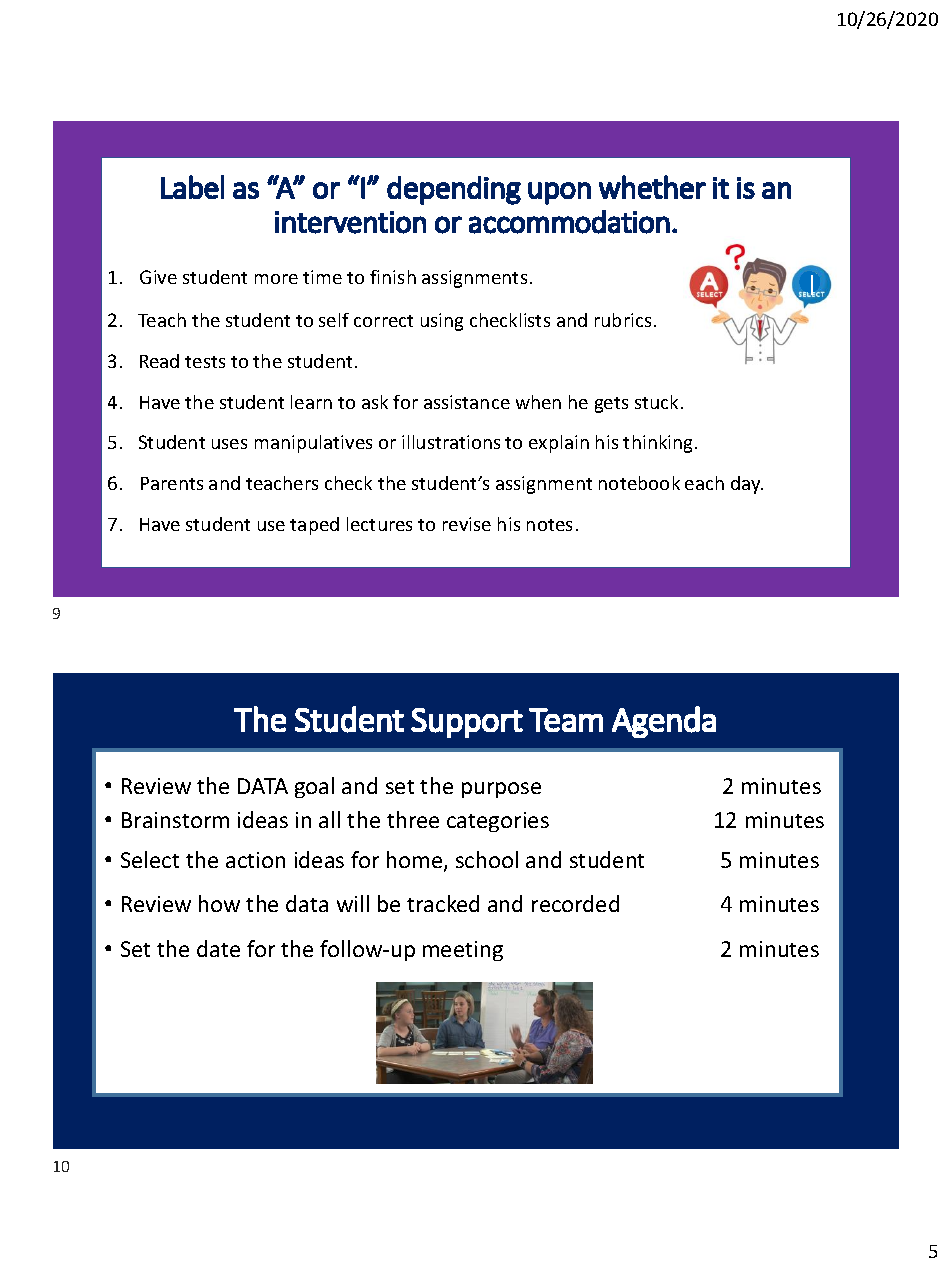 Image resolution: width=952 pixels, height=1270 pixels. I want to click on date, so click(218, 948).
